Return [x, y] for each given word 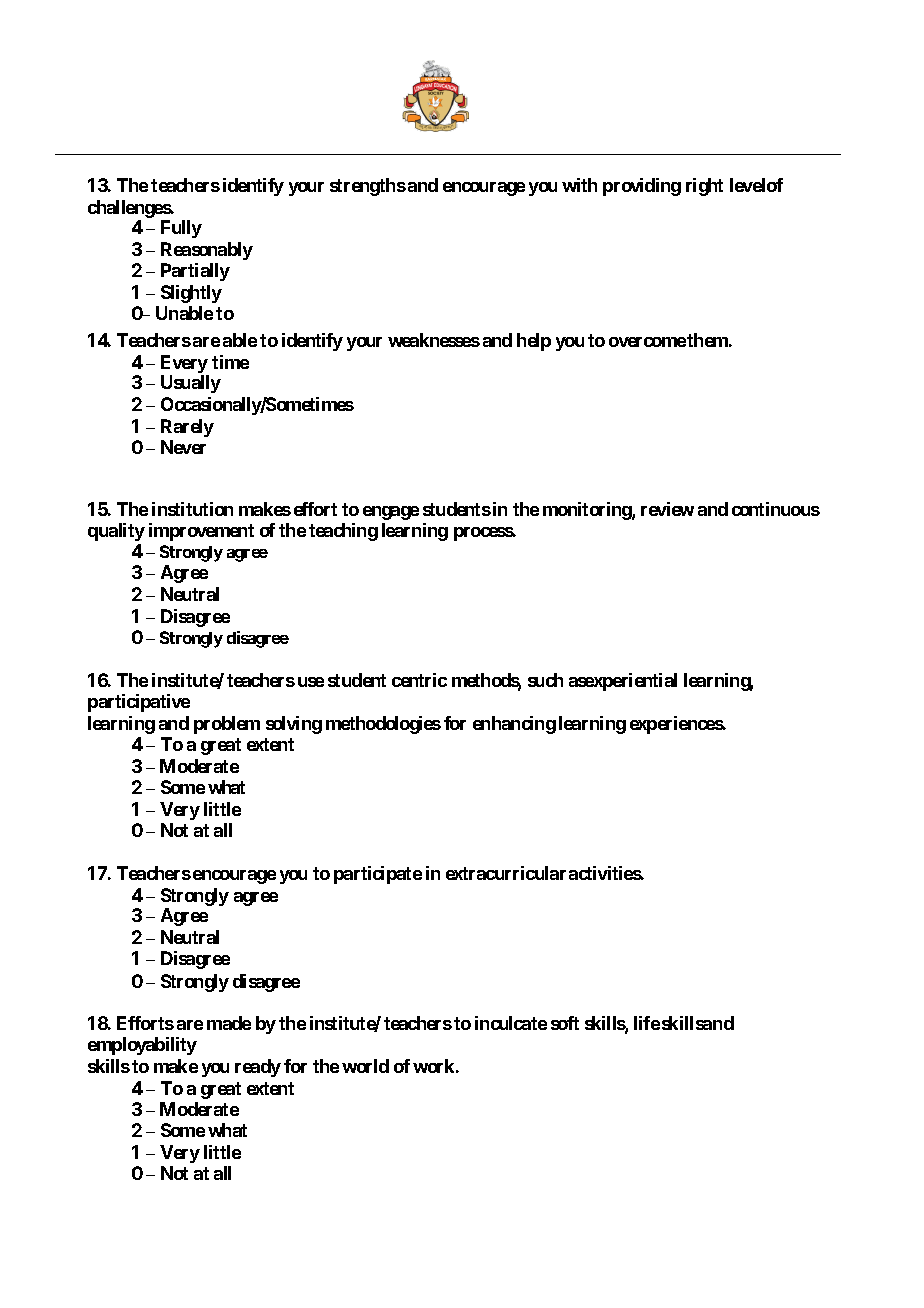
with [579, 185]
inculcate [511, 1023]
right [704, 187]
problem [227, 725]
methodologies [383, 725]
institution [192, 509]
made [229, 1023]
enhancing [514, 725]
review [667, 509]
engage [391, 513]
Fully [181, 229]
